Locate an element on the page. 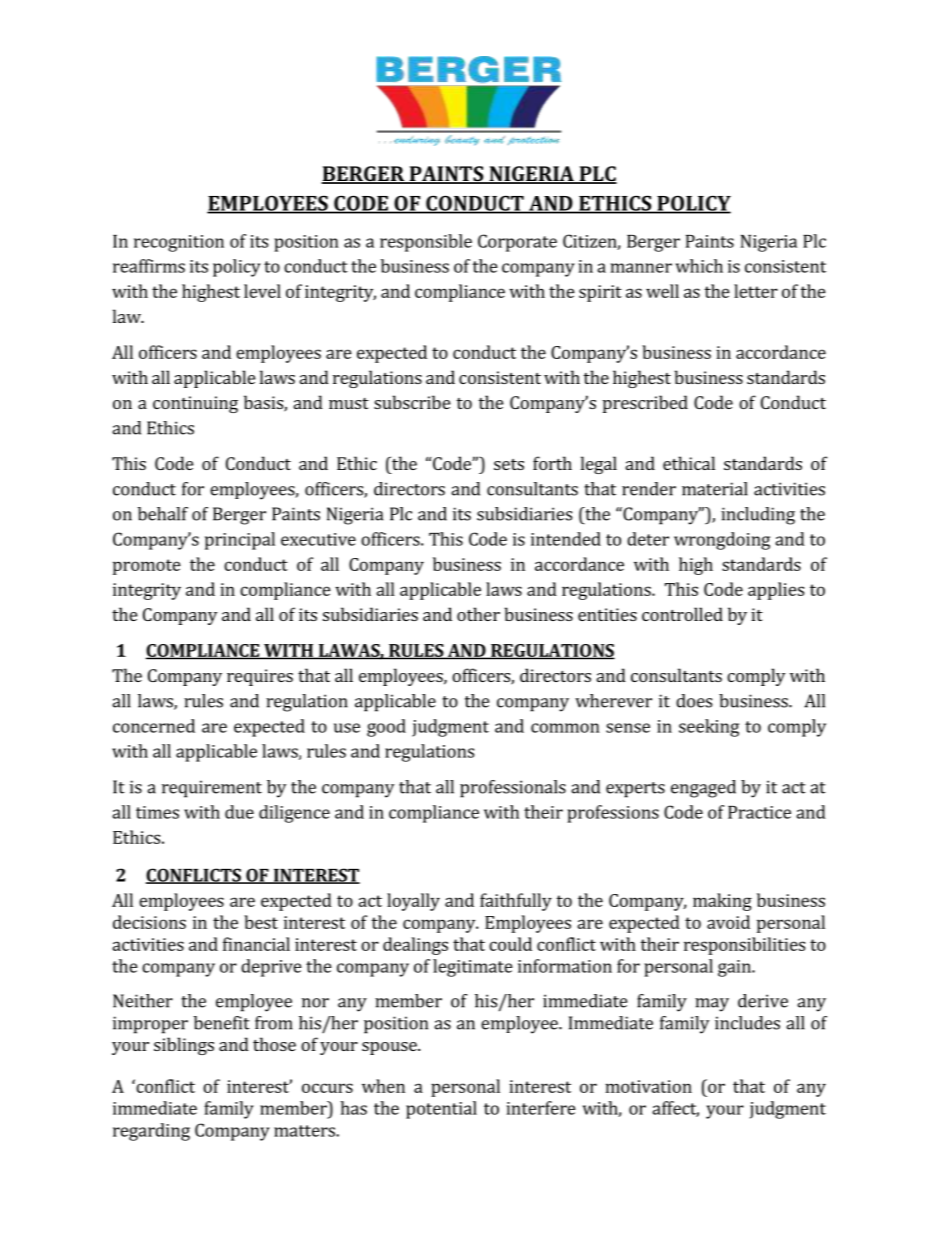 The width and height of the document is (952, 1233). requires is located at coordinates (260, 677).
